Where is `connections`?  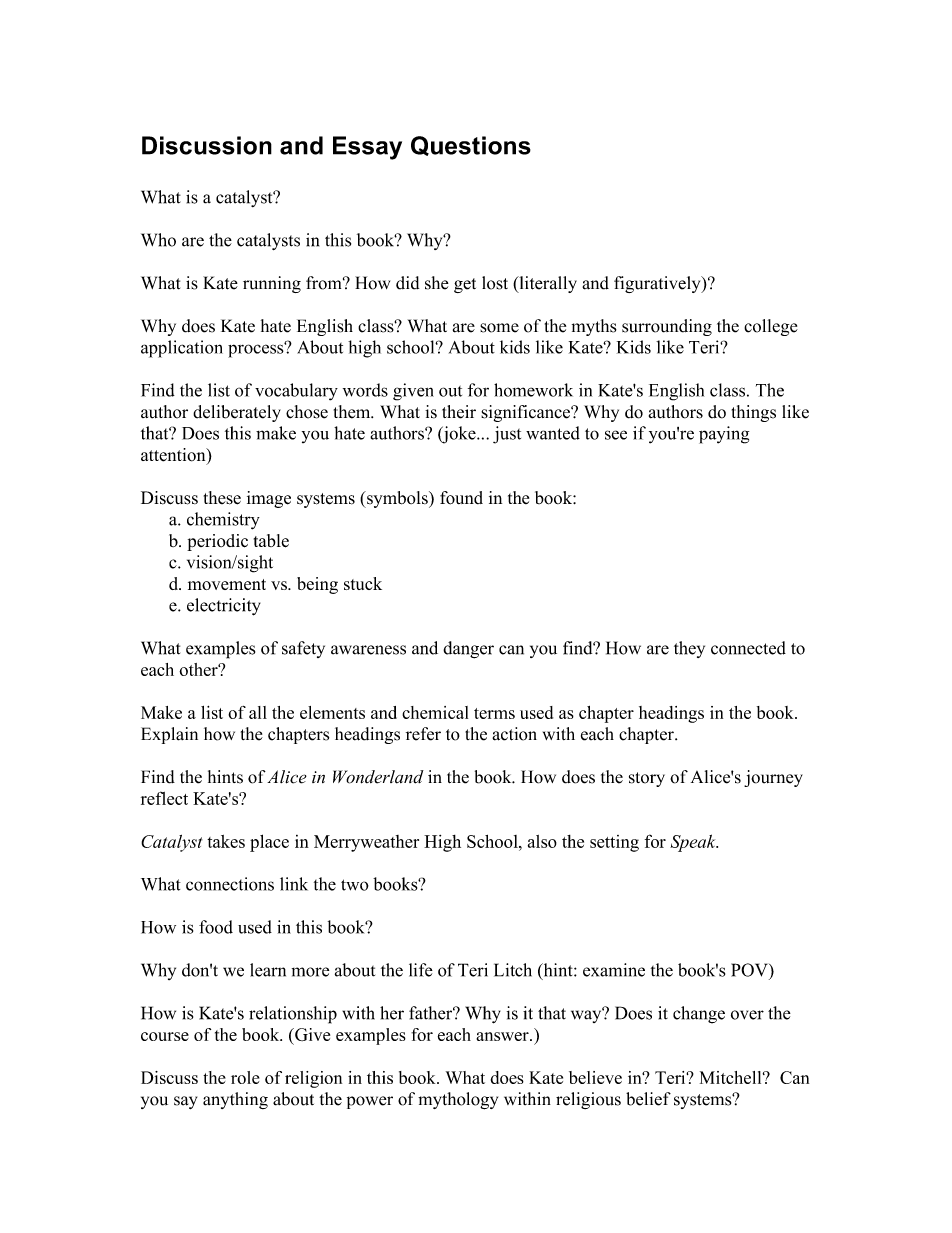 connections is located at coordinates (230, 884).
